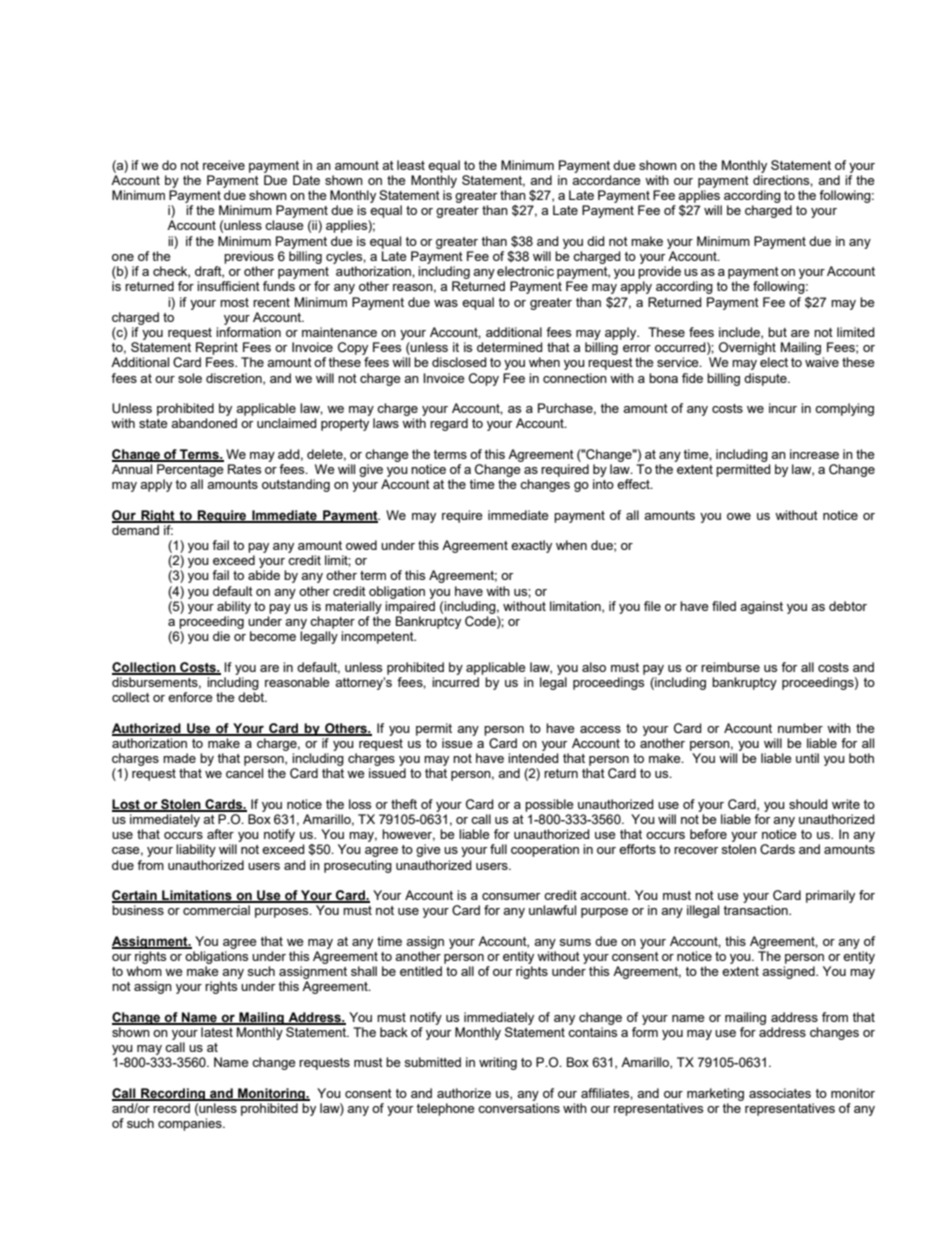 The image size is (952, 1233). I want to click on least, so click(411, 165).
